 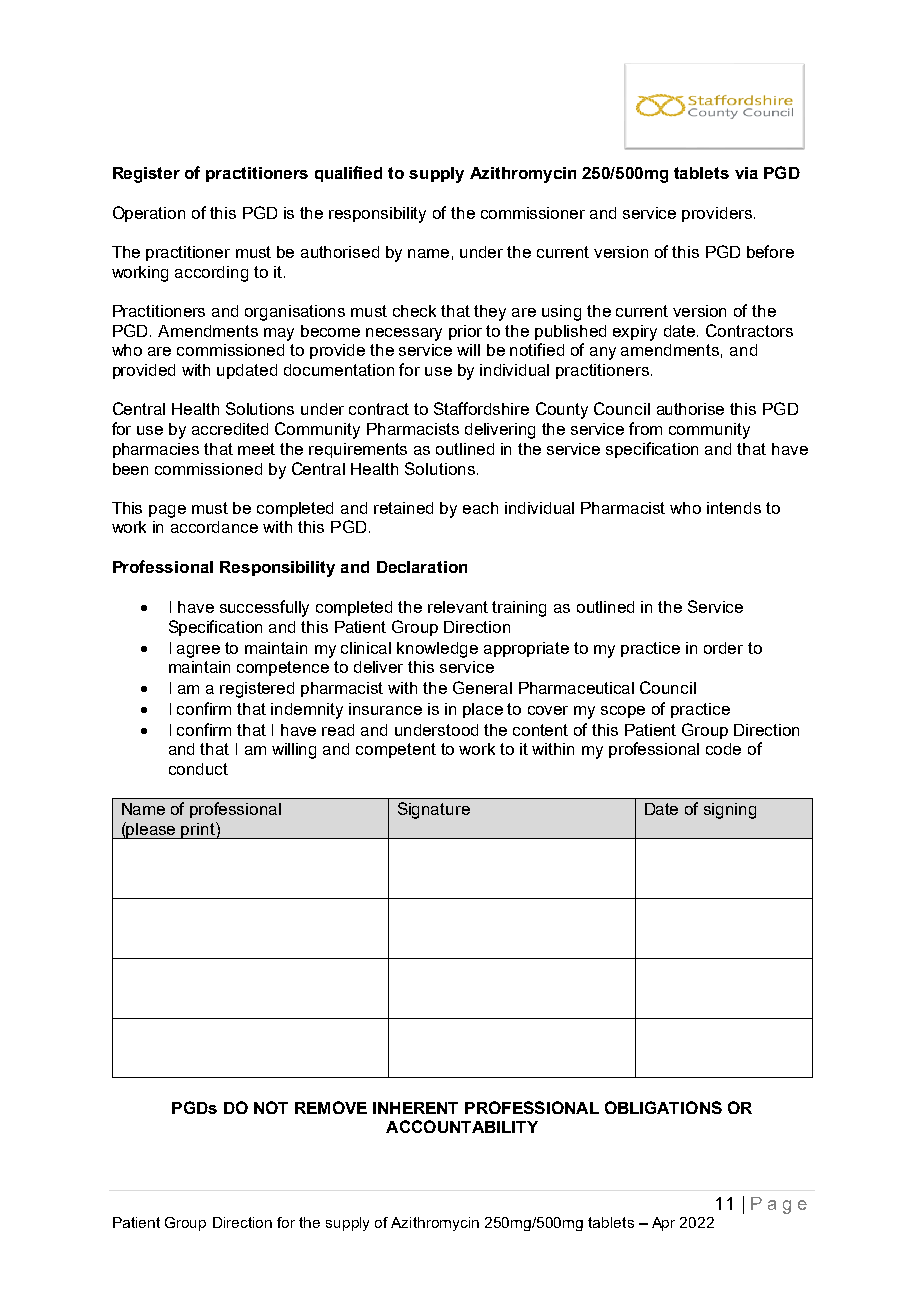 I want to click on print, so click(x=198, y=830).
